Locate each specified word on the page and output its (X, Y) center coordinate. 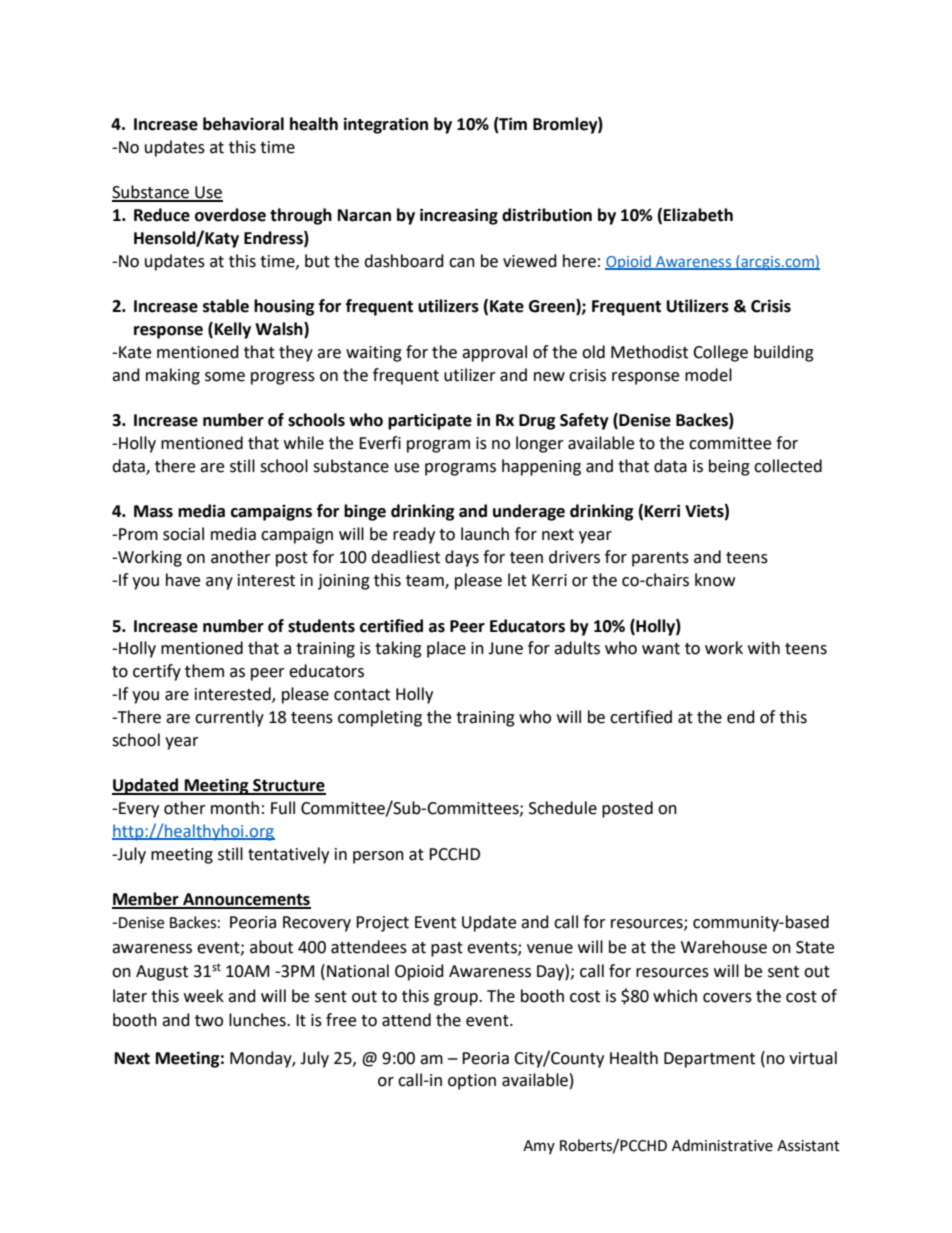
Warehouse (724, 947)
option (472, 1082)
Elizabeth (698, 215)
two (209, 1021)
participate (430, 421)
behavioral (243, 124)
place (446, 649)
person (378, 857)
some (225, 377)
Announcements (246, 900)
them (204, 671)
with (764, 648)
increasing (459, 216)
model (708, 375)
